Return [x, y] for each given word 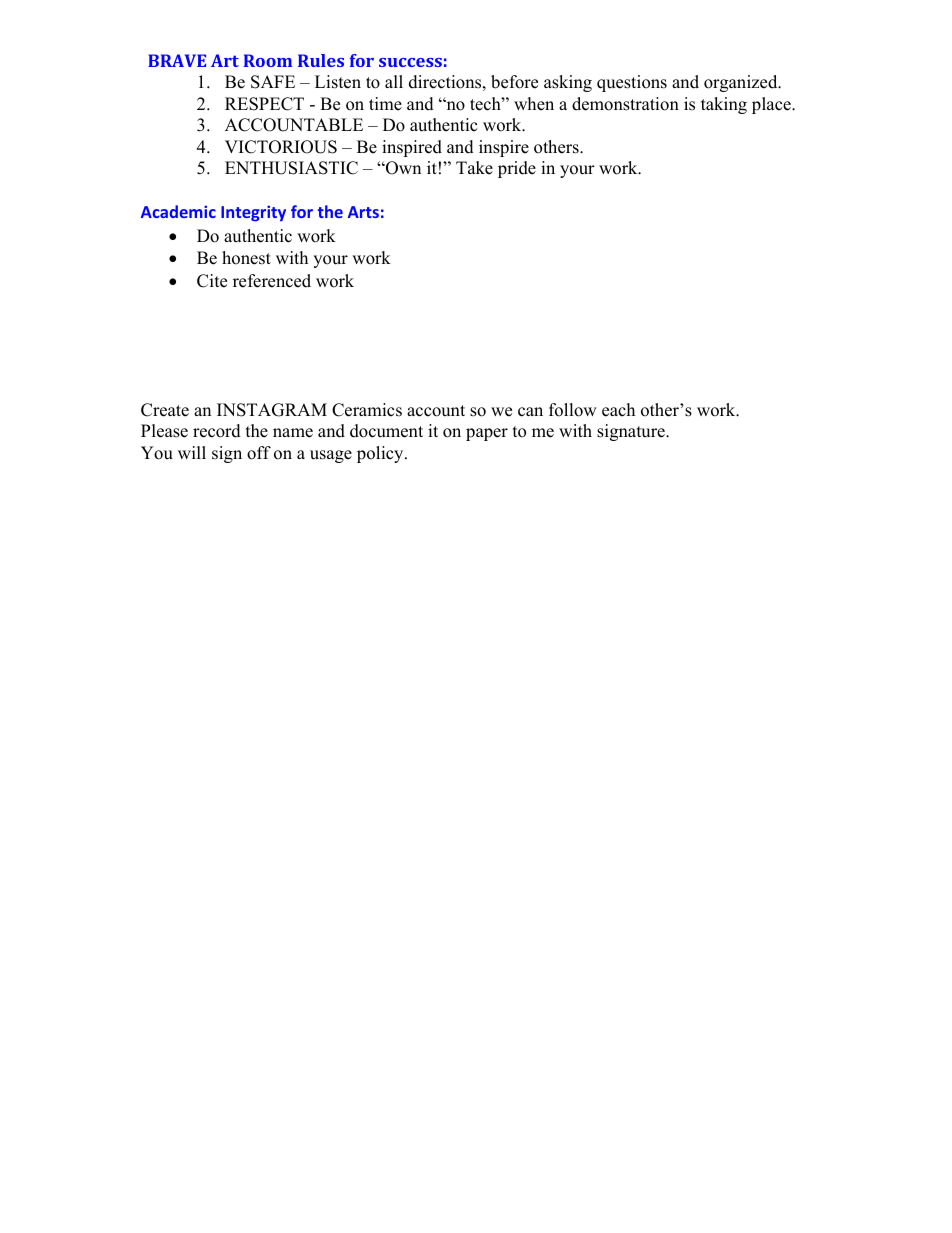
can [530, 412]
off [259, 453]
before [514, 82]
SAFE [273, 82]
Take [474, 168]
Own [402, 168]
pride [517, 169]
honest [246, 258]
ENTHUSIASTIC [291, 168]
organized [742, 83]
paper [487, 434]
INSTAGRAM [272, 410]
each [618, 410]
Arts [363, 212]
